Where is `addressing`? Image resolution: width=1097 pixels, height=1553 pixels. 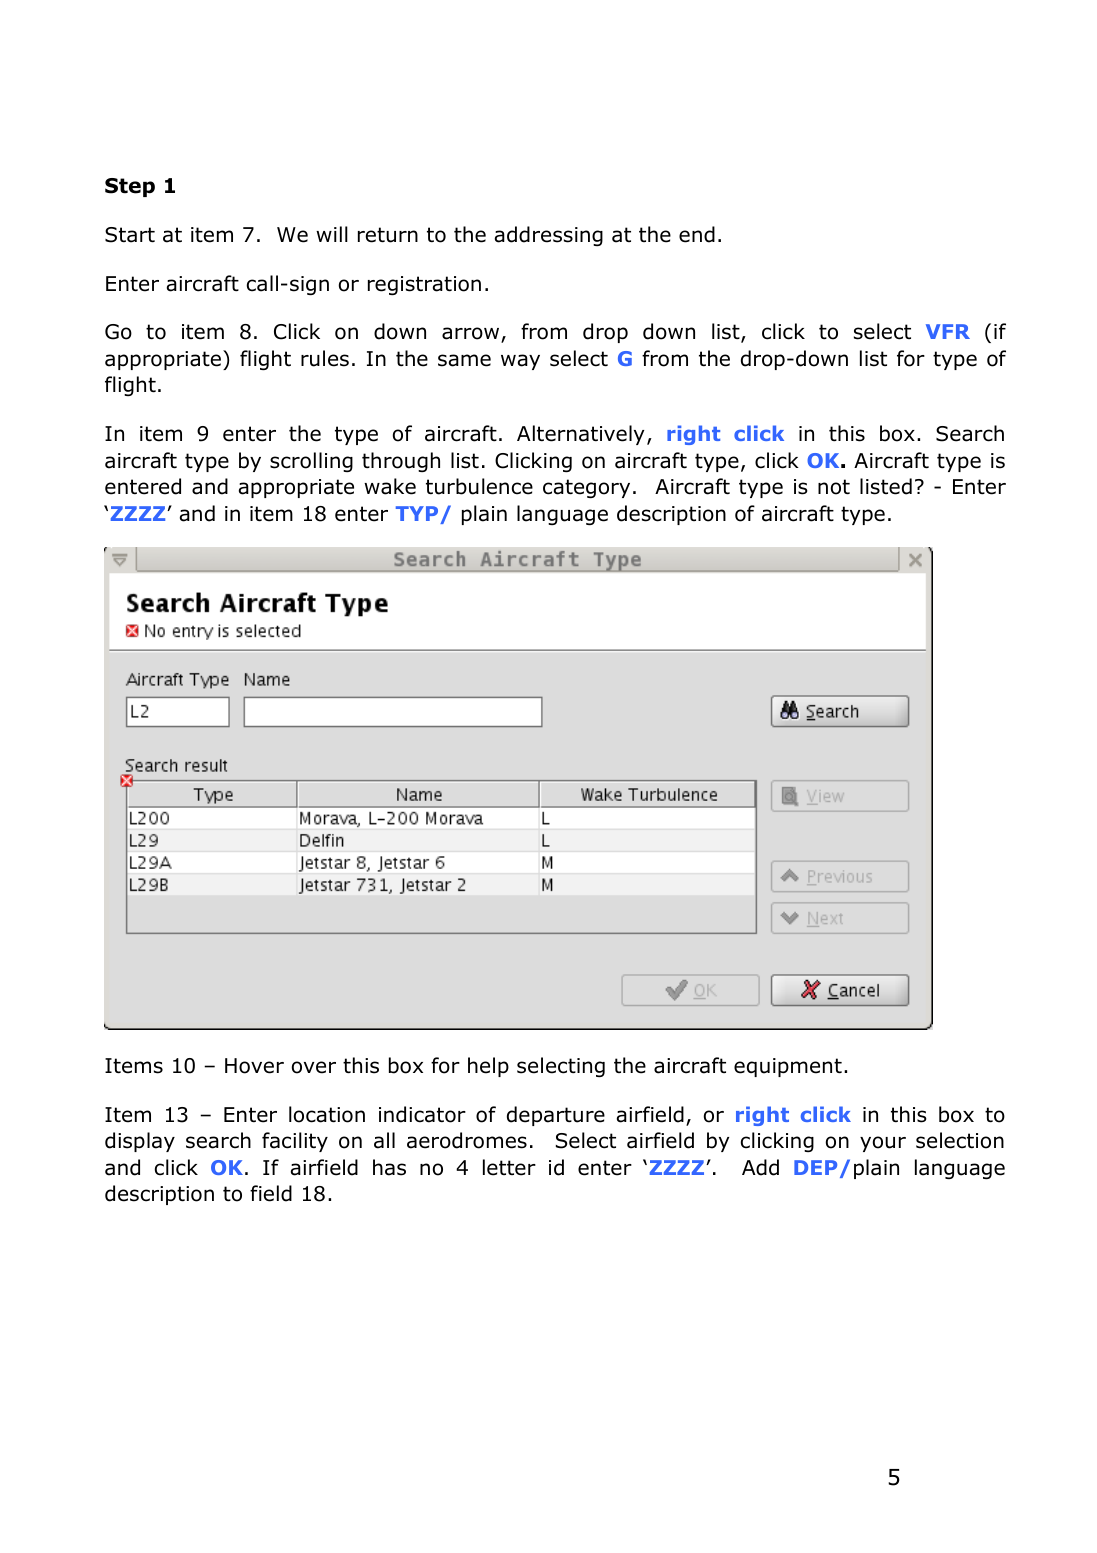 addressing is located at coordinates (549, 236).
